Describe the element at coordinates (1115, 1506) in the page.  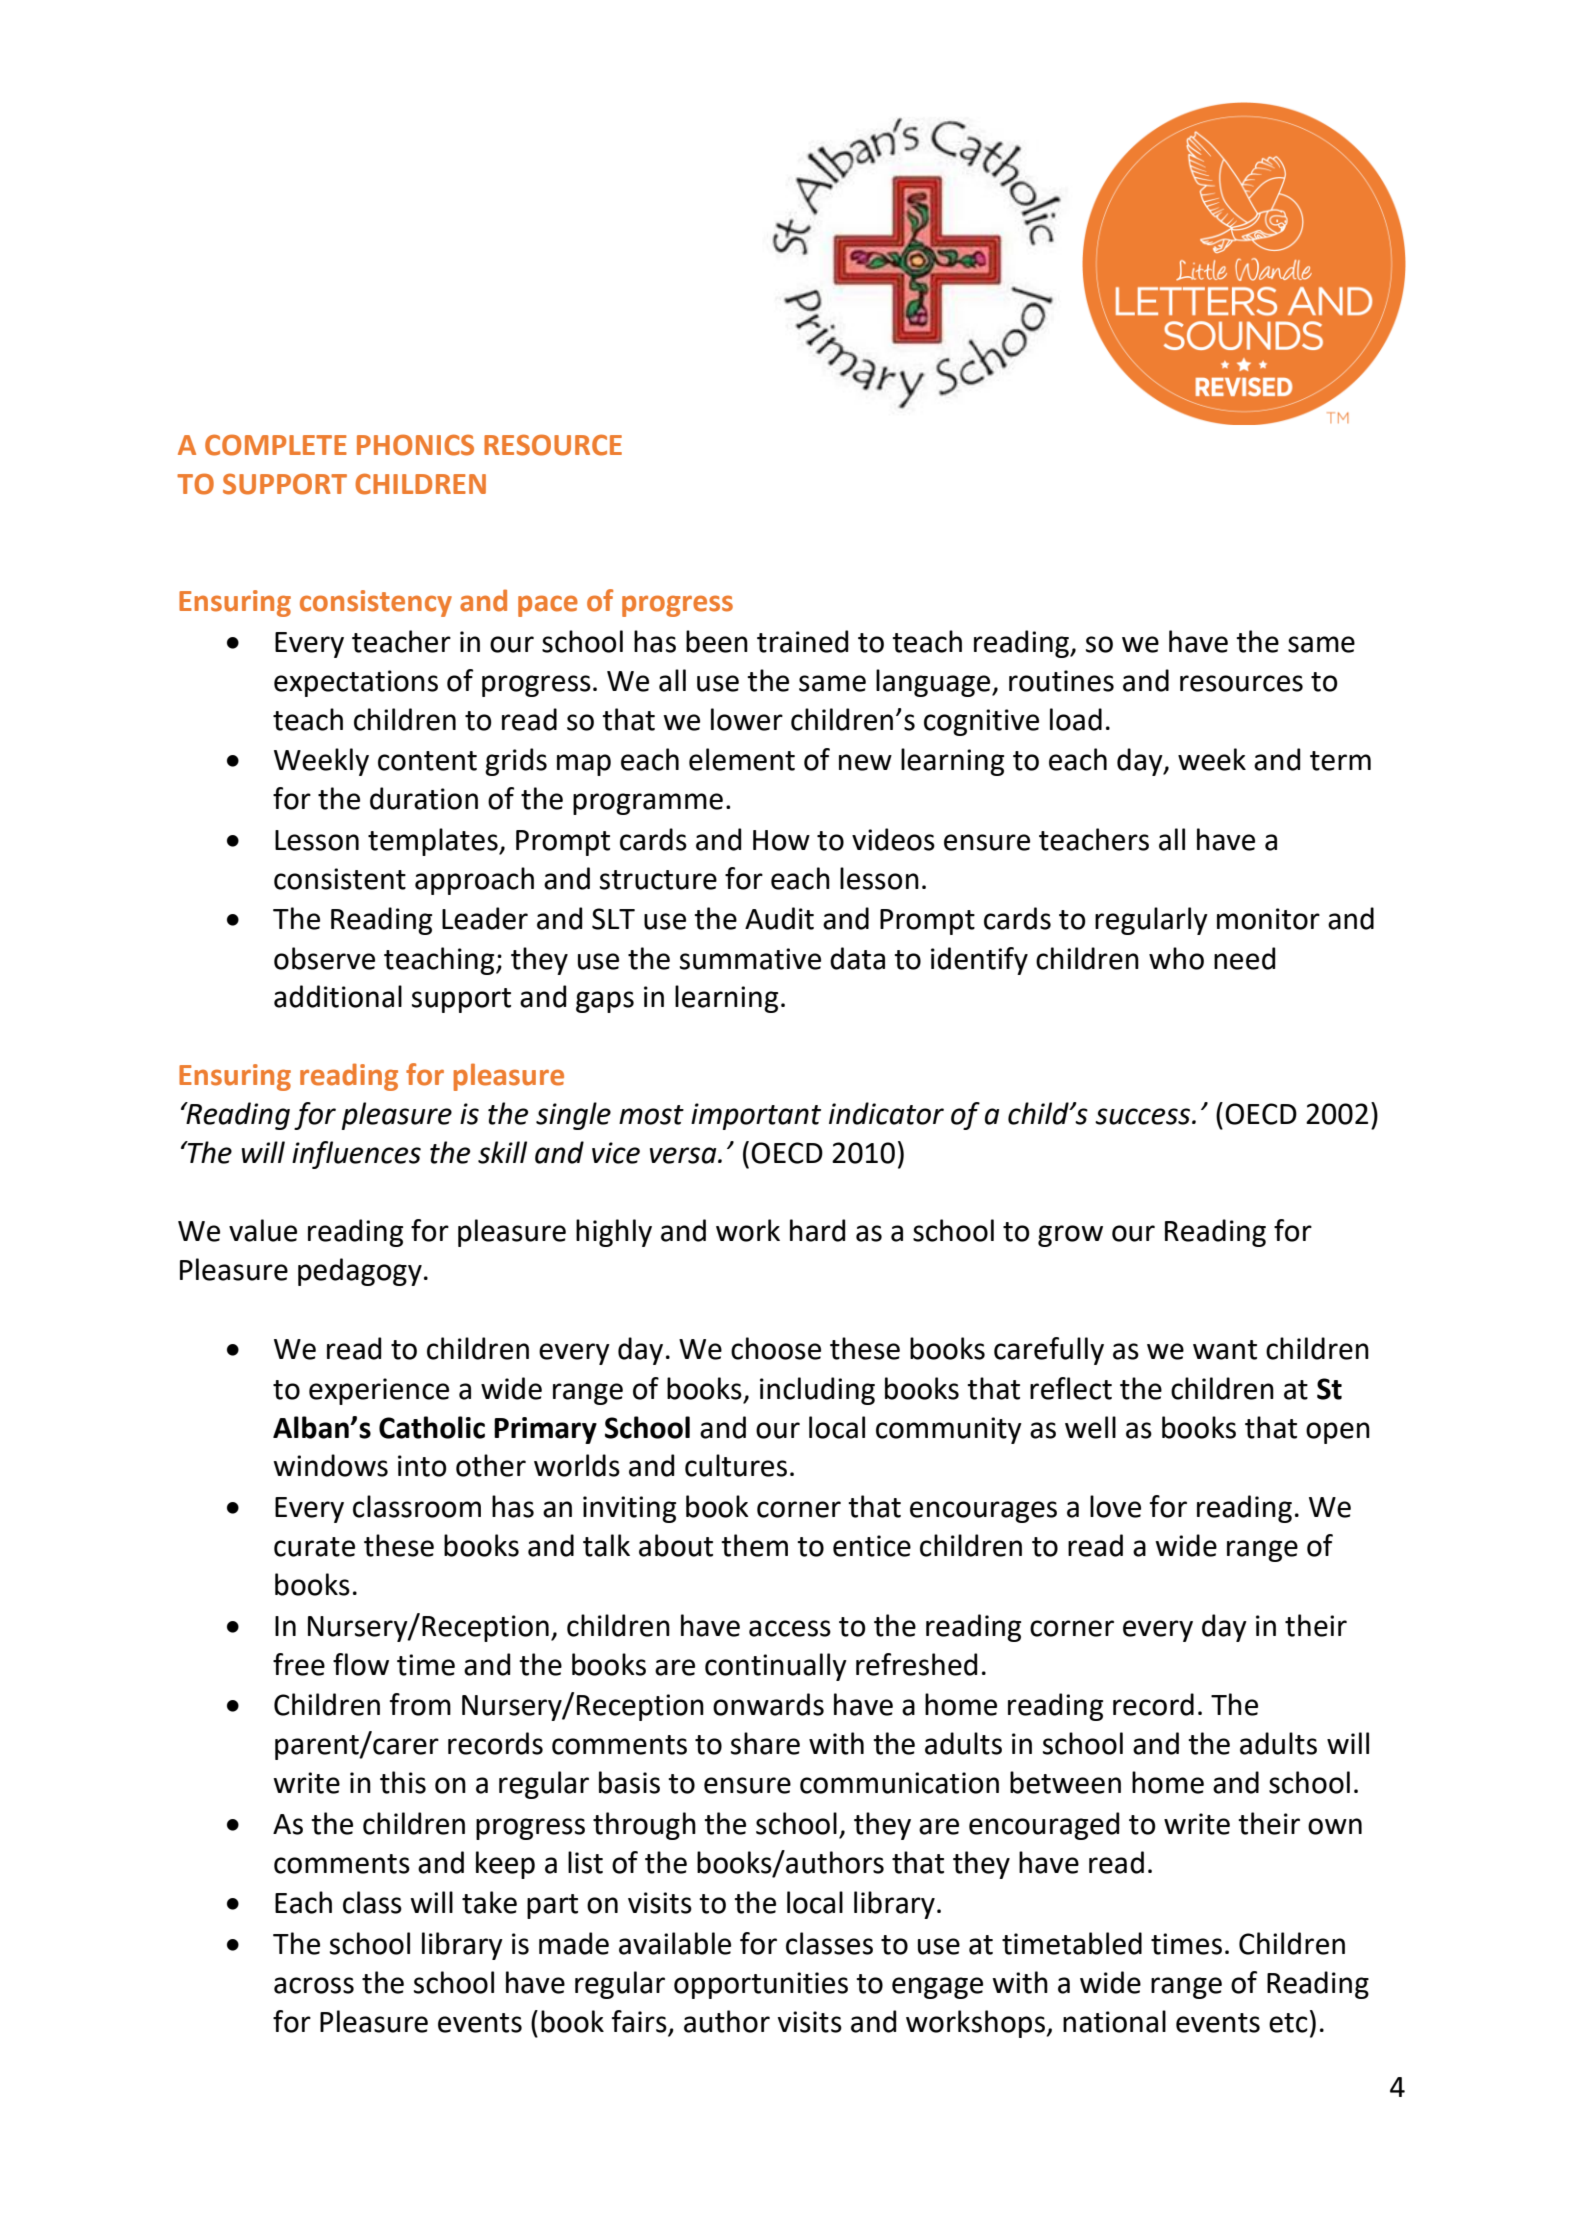
I see `love` at that location.
